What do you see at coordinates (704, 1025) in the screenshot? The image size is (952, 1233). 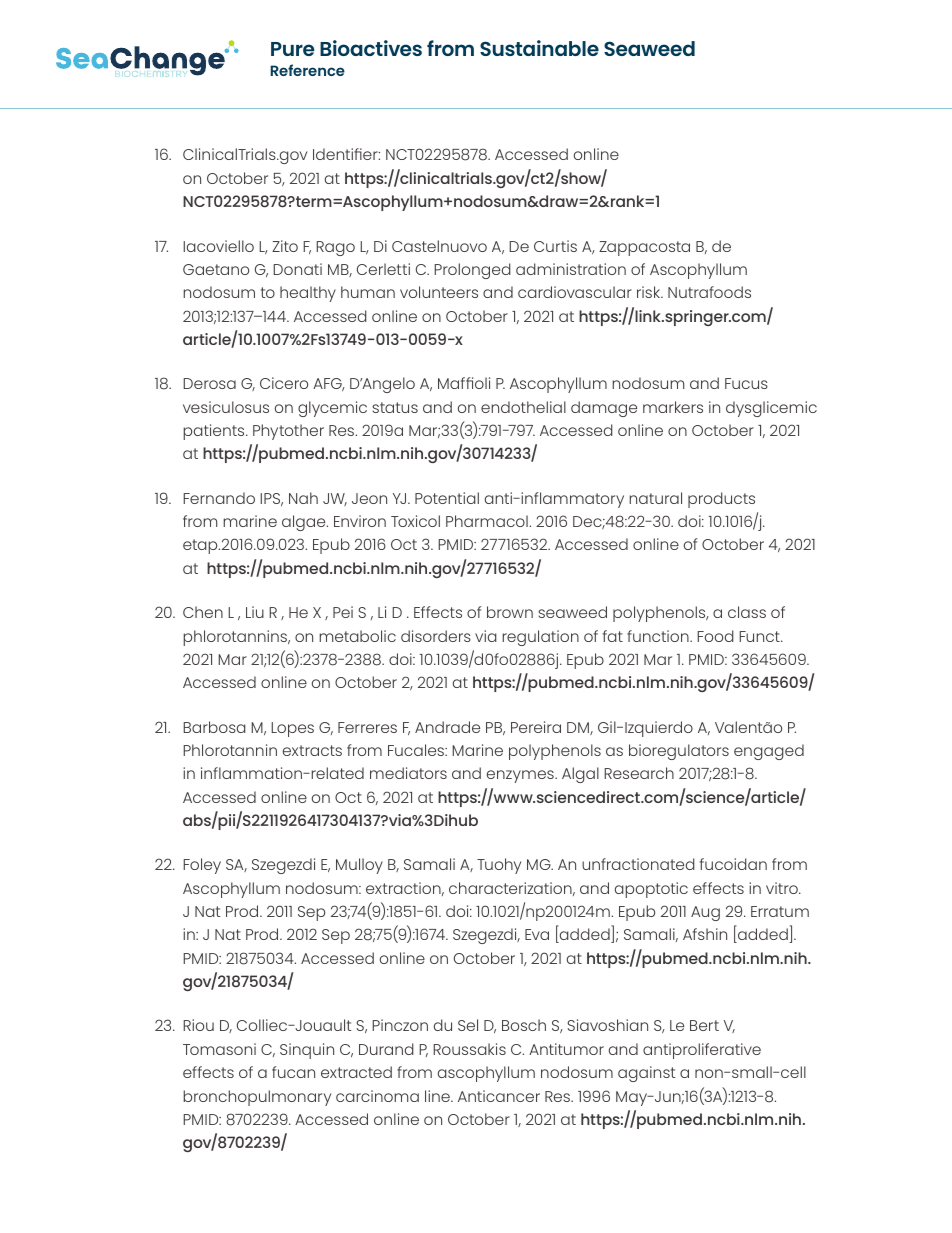 I see `Bert` at bounding box center [704, 1025].
